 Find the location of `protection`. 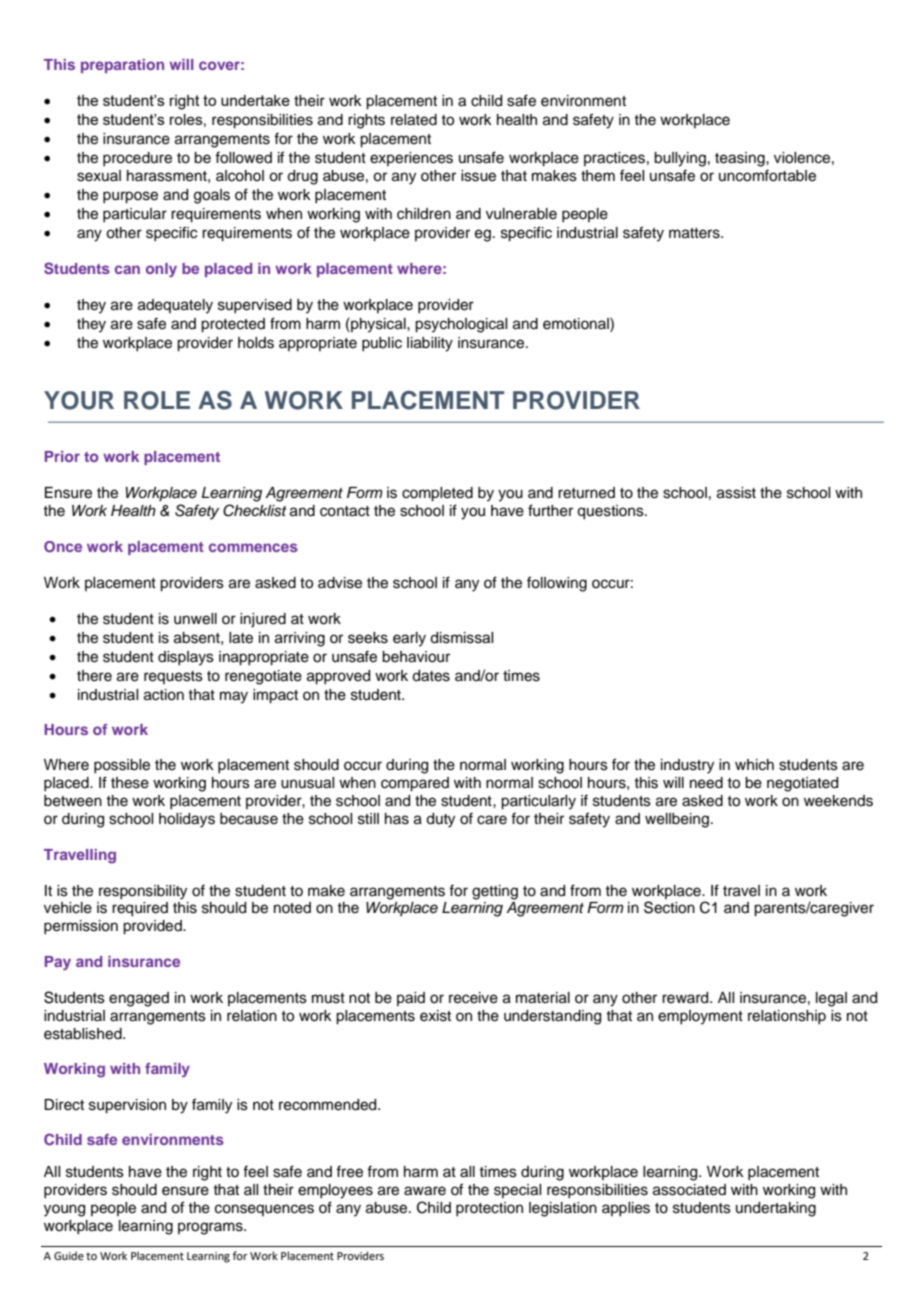

protection is located at coordinates (489, 1209).
